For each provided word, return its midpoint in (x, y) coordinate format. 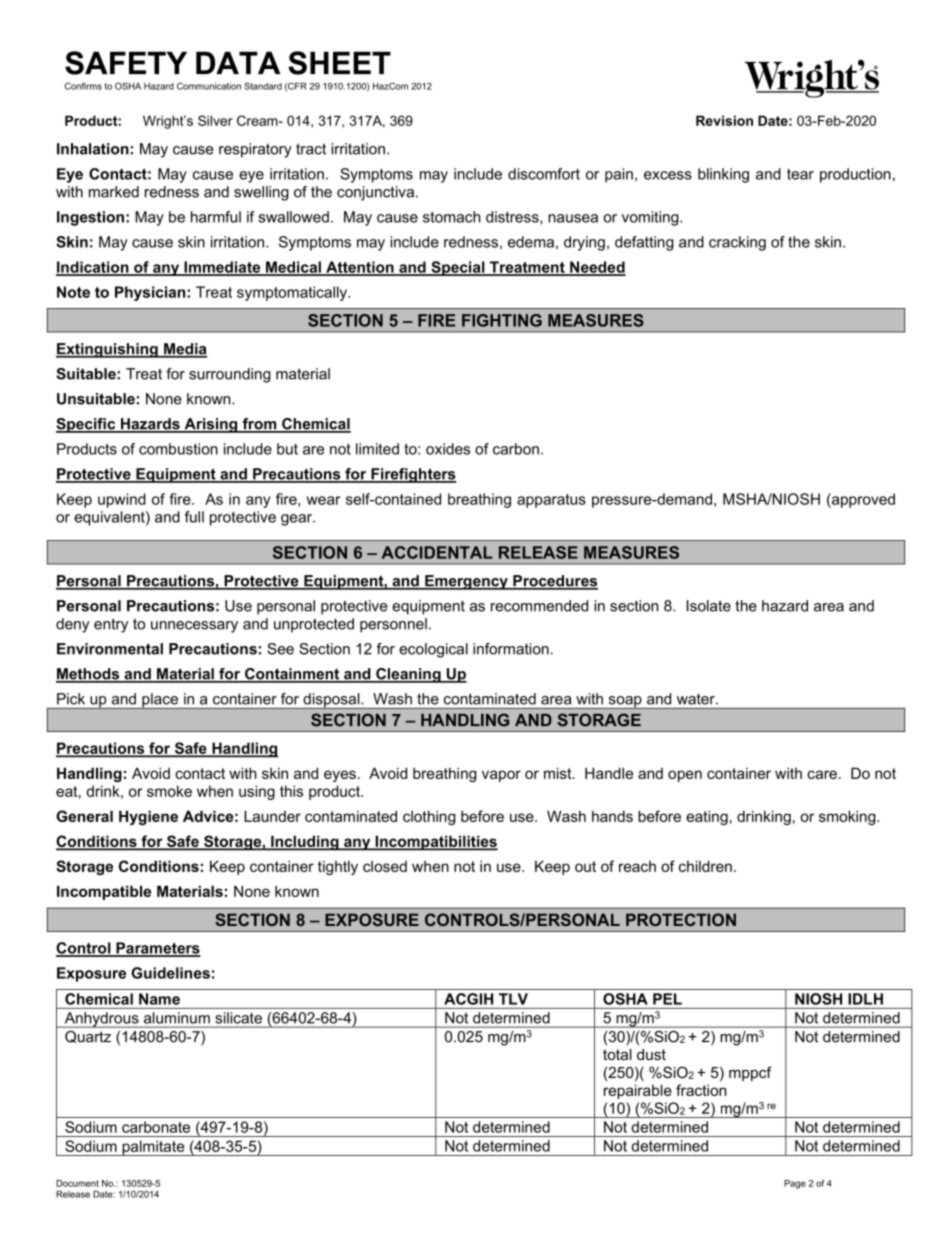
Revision (724, 120)
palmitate (153, 1148)
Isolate (709, 606)
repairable (638, 1091)
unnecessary (194, 627)
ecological (433, 650)
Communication (209, 86)
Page (795, 1184)
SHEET (339, 63)
